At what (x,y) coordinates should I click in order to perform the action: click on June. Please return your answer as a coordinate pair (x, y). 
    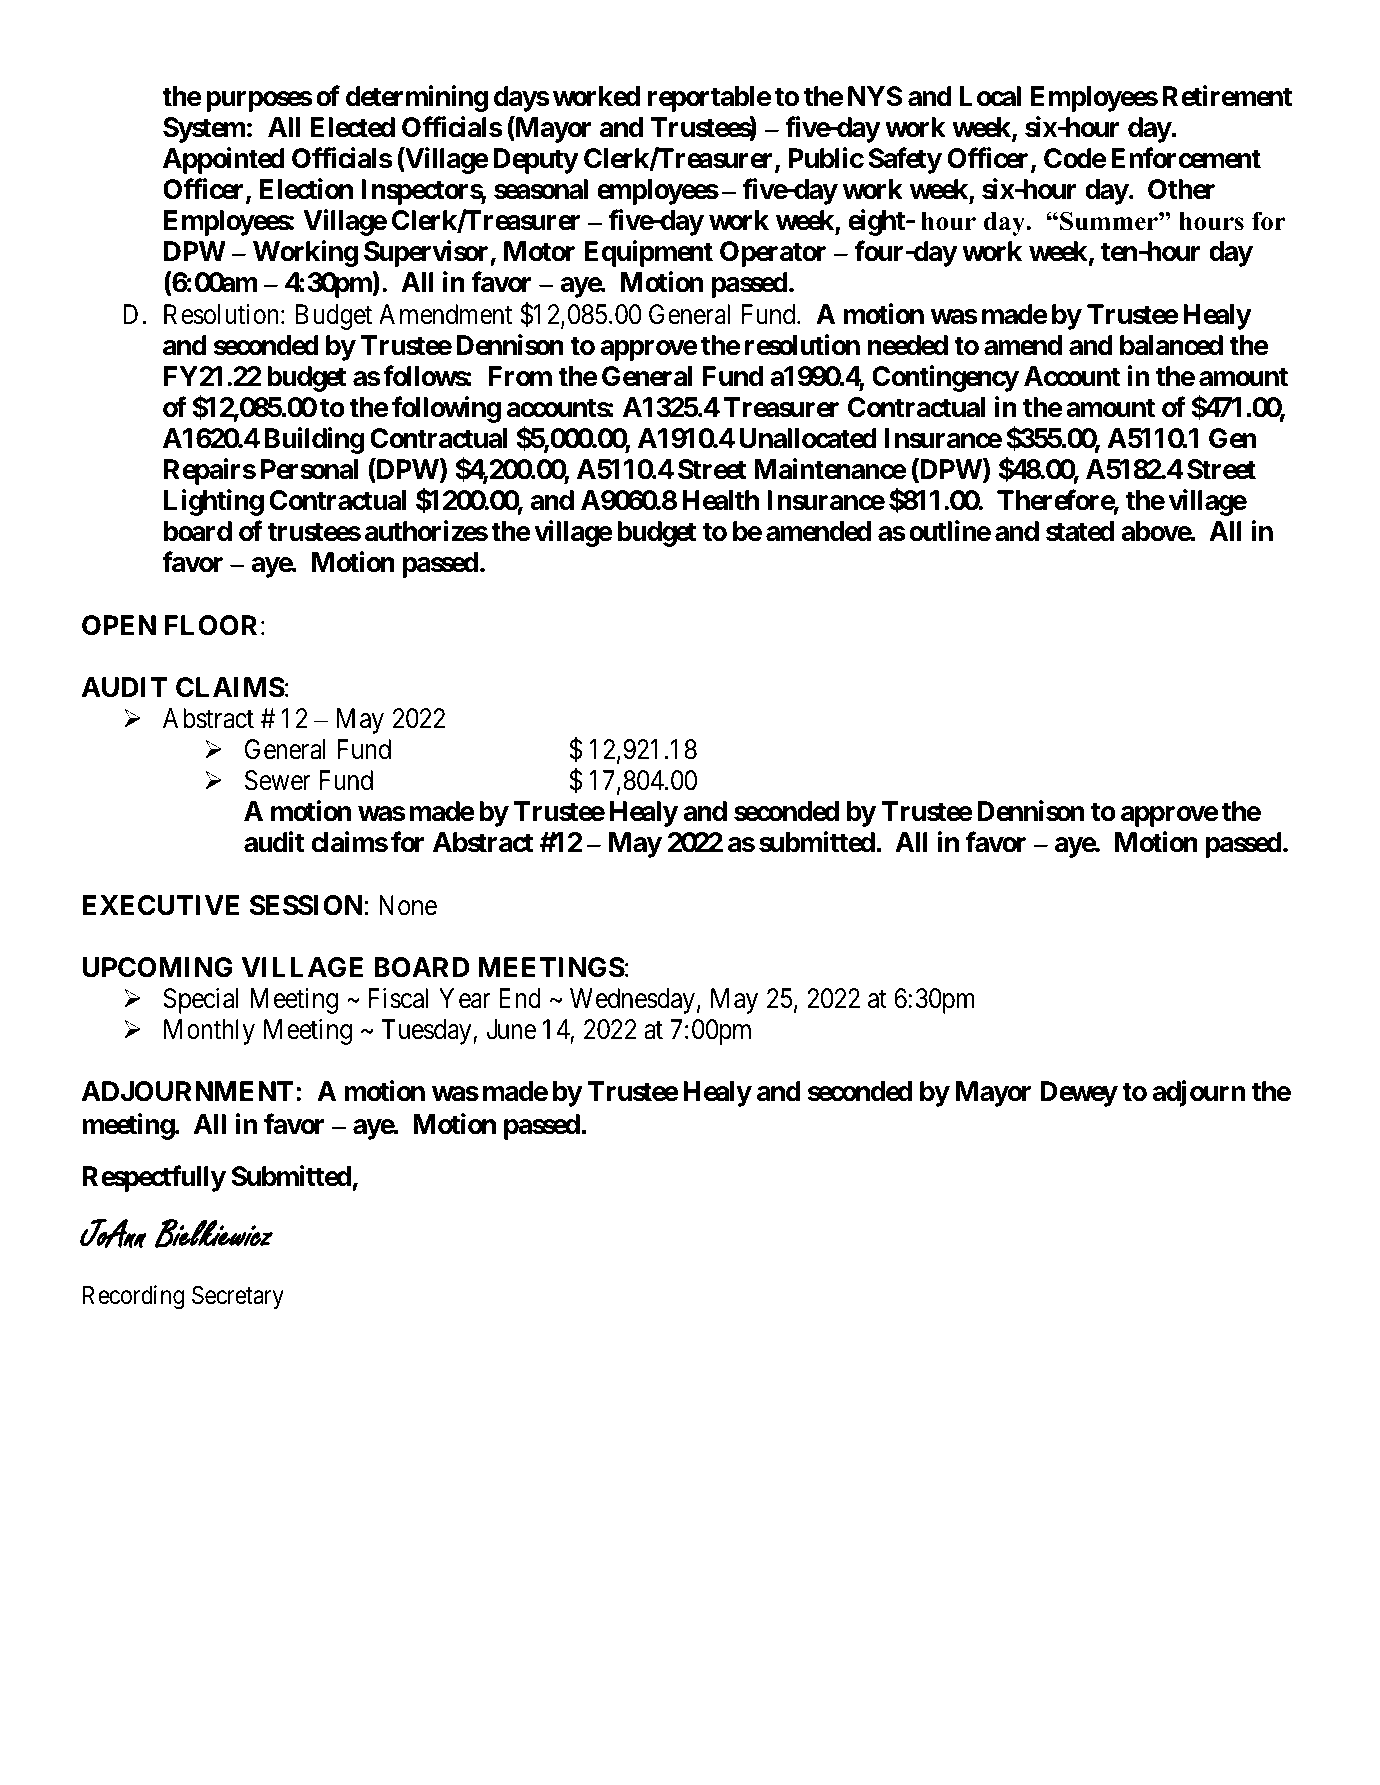
    Looking at the image, I should click on (511, 1029).
